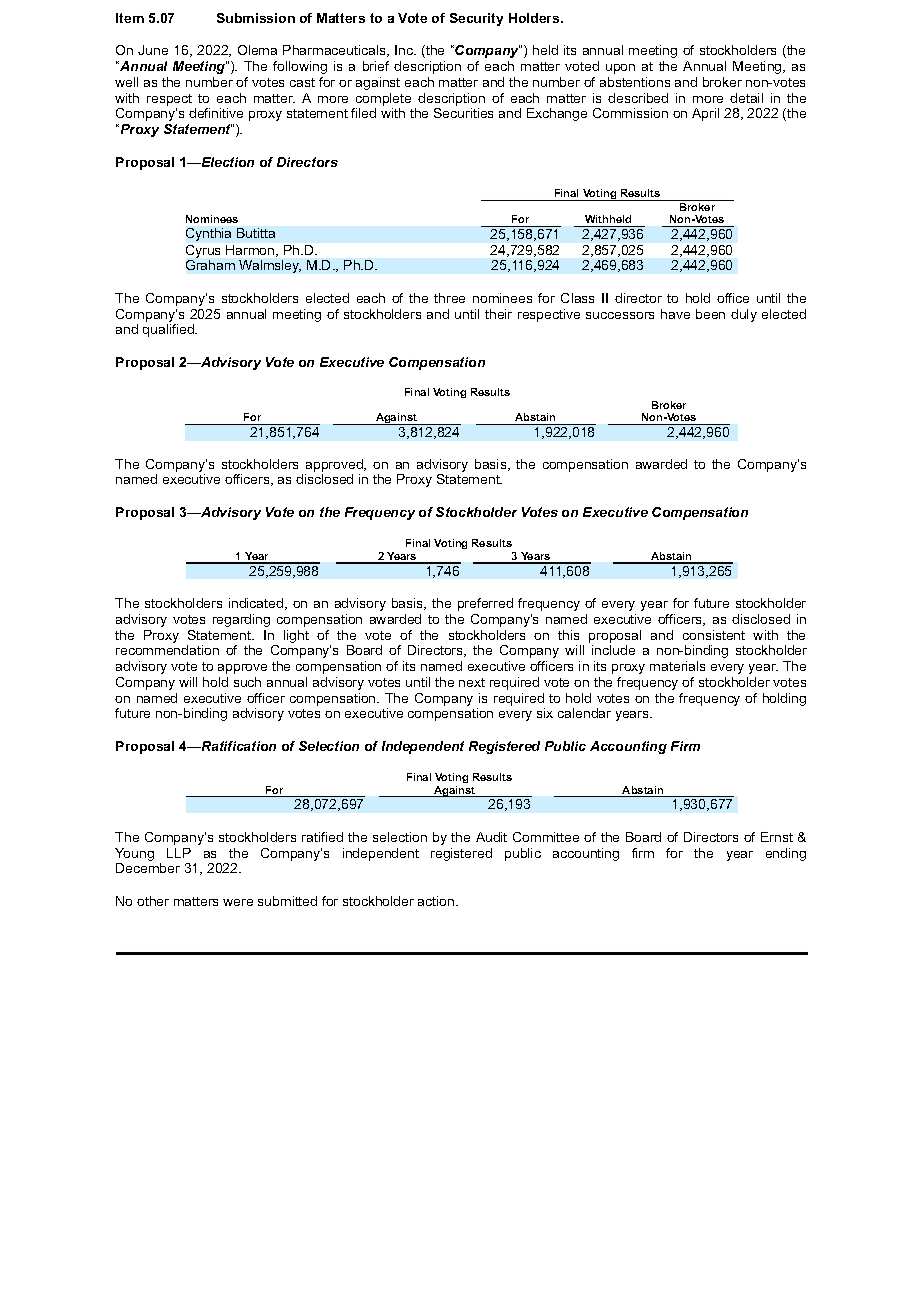 The height and width of the screenshot is (1308, 924). What do you see at coordinates (449, 298) in the screenshot?
I see `three` at bounding box center [449, 298].
